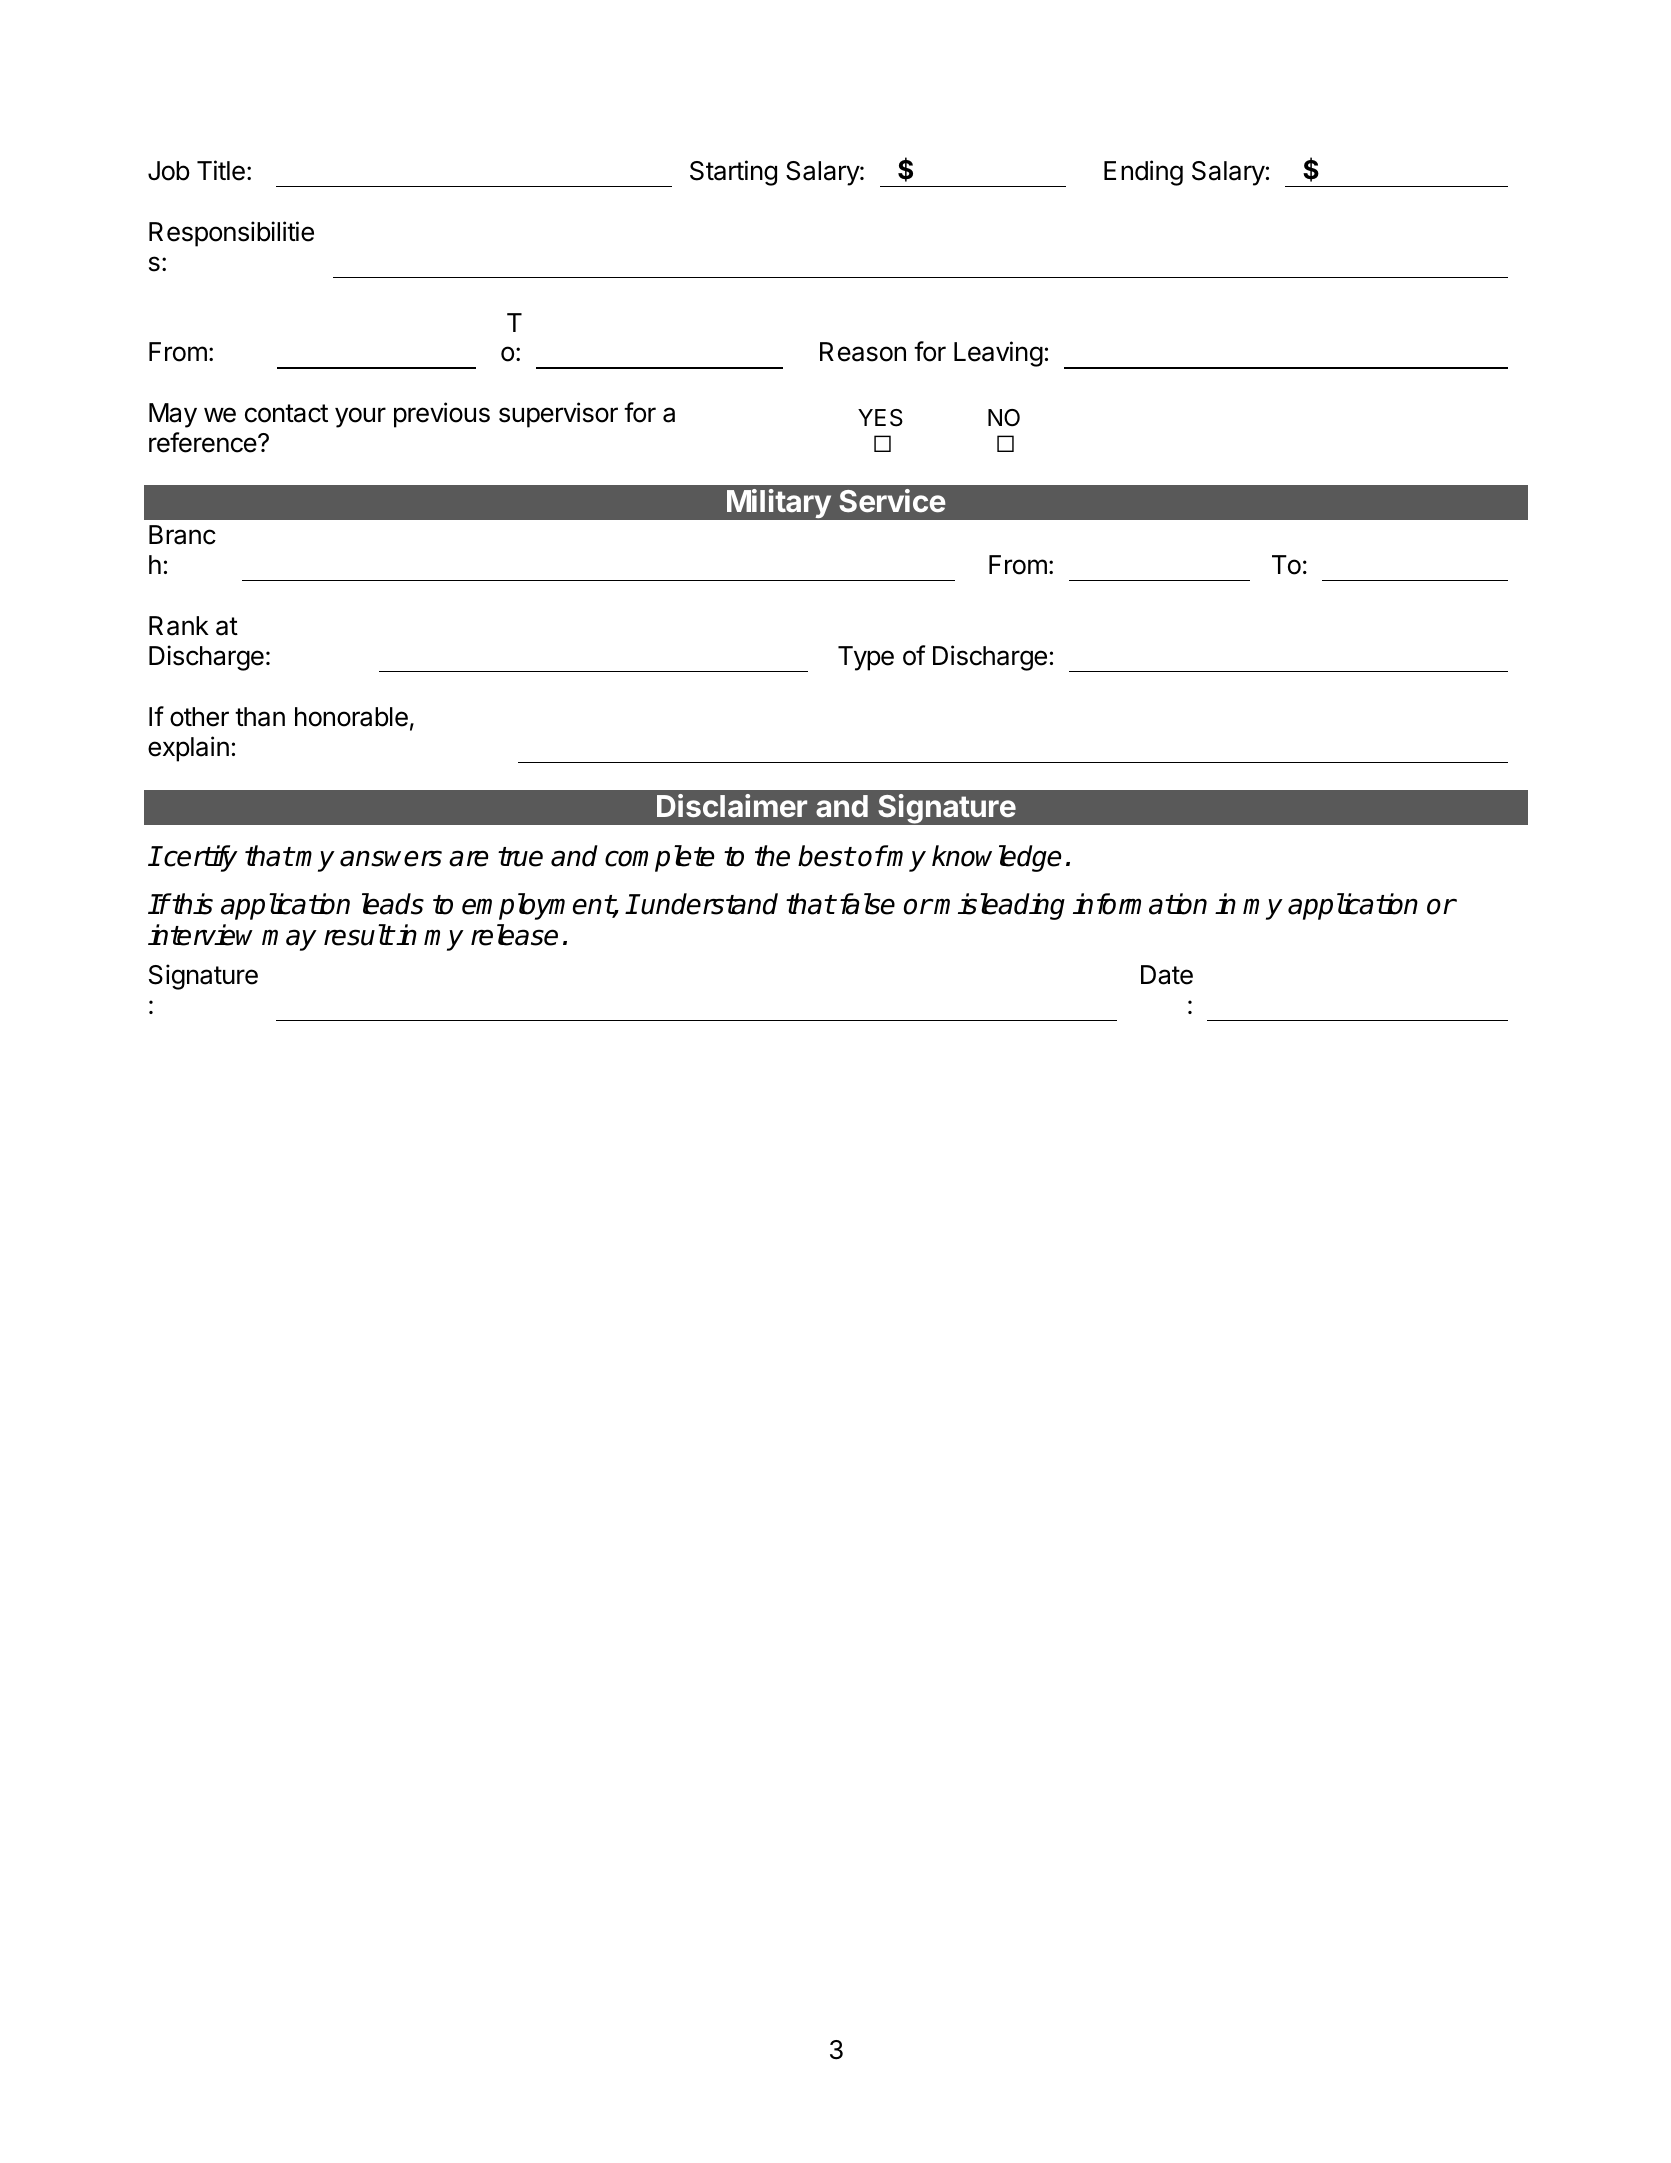  Describe the element at coordinates (733, 173) in the screenshot. I see `Starting` at that location.
